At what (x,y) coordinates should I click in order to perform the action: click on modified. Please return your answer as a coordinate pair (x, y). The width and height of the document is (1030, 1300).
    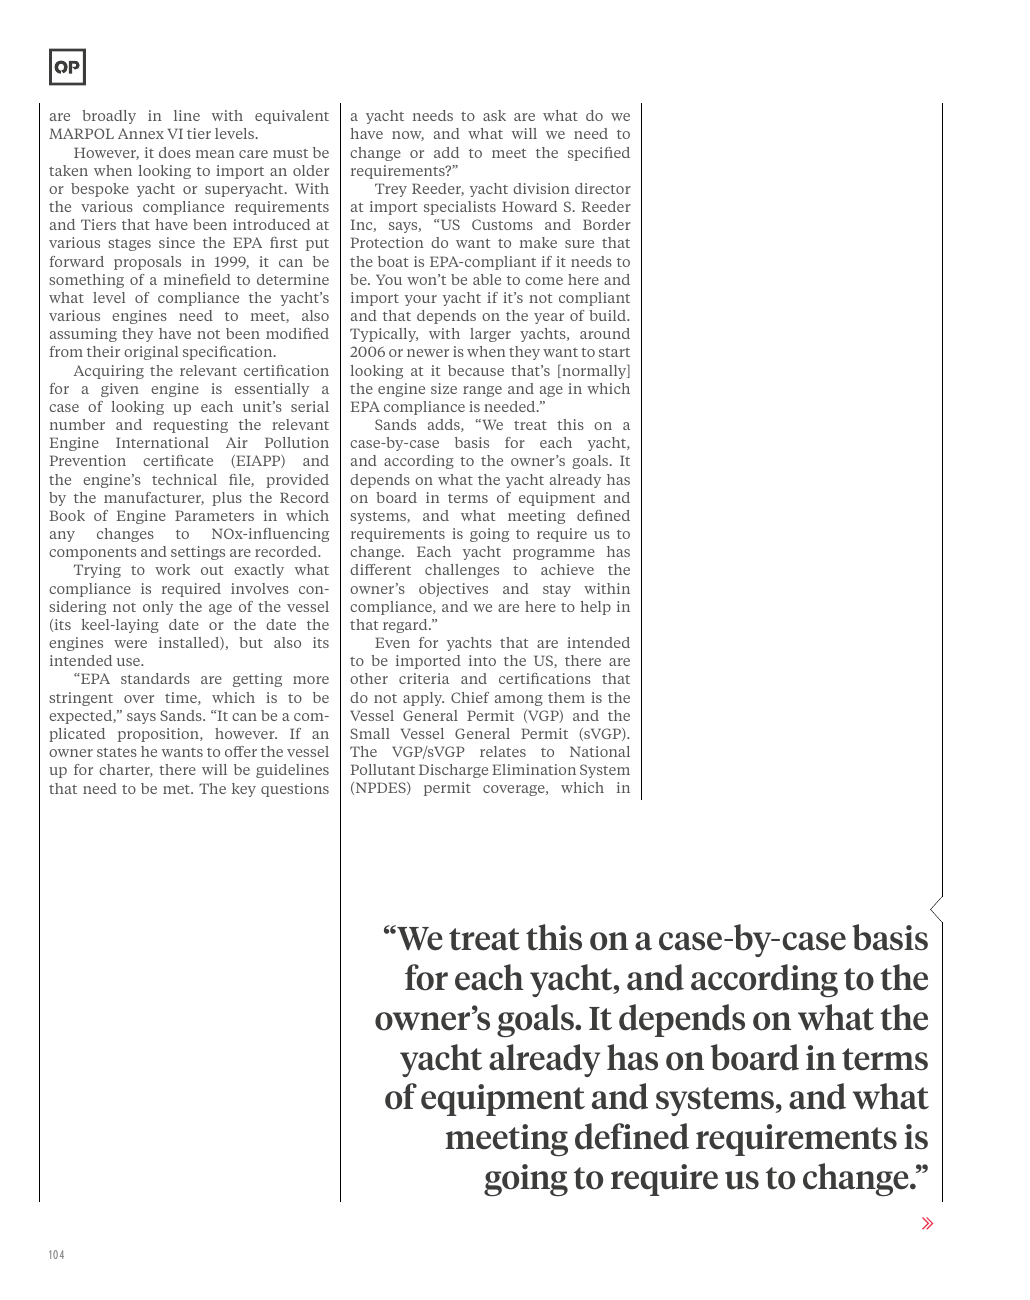
    Looking at the image, I should click on (297, 333).
